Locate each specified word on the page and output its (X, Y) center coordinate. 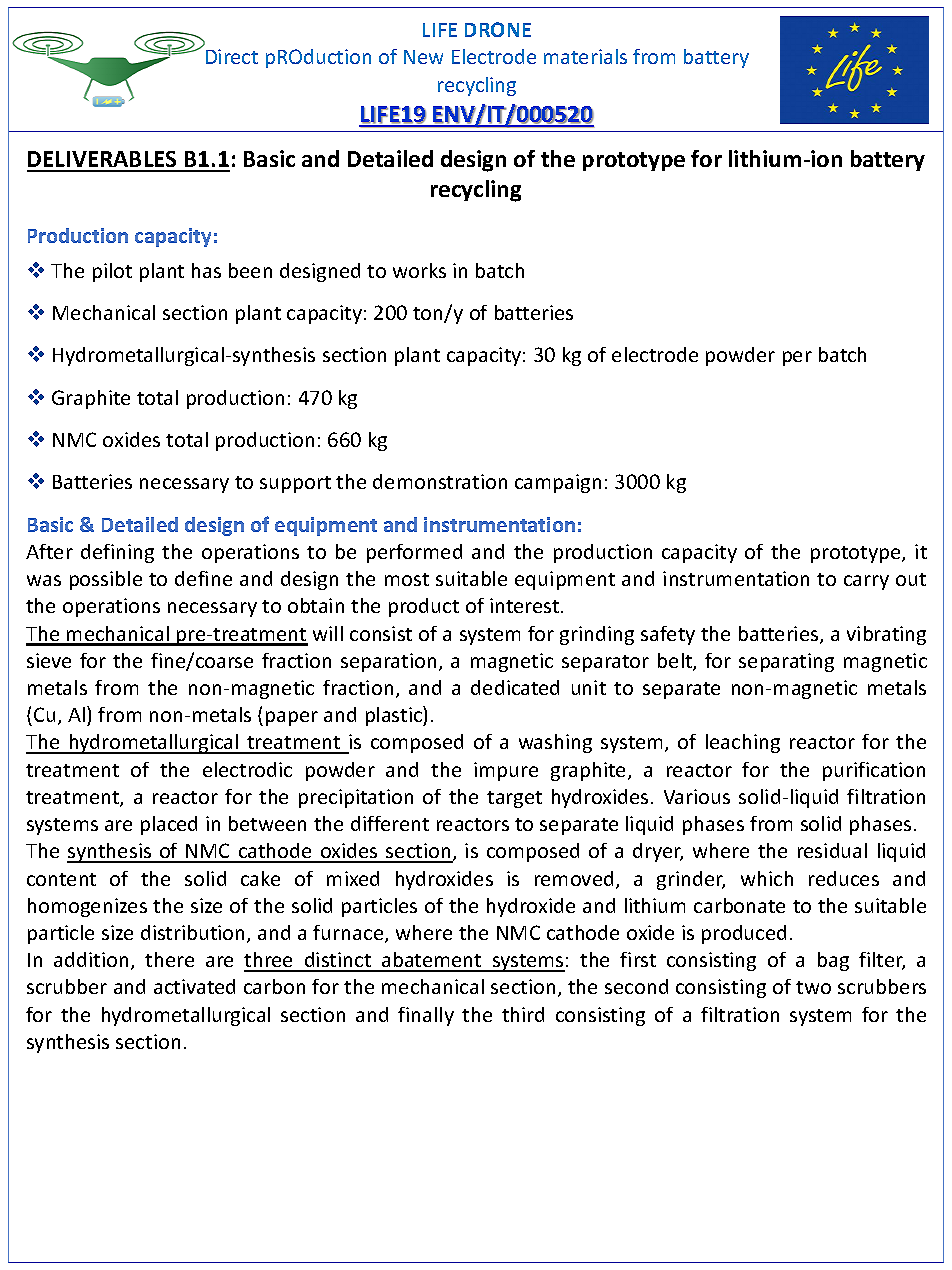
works (419, 270)
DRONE (498, 29)
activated (194, 986)
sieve (49, 660)
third (523, 1014)
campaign (558, 483)
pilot (112, 272)
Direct (232, 56)
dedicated (515, 687)
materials (585, 56)
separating (786, 662)
